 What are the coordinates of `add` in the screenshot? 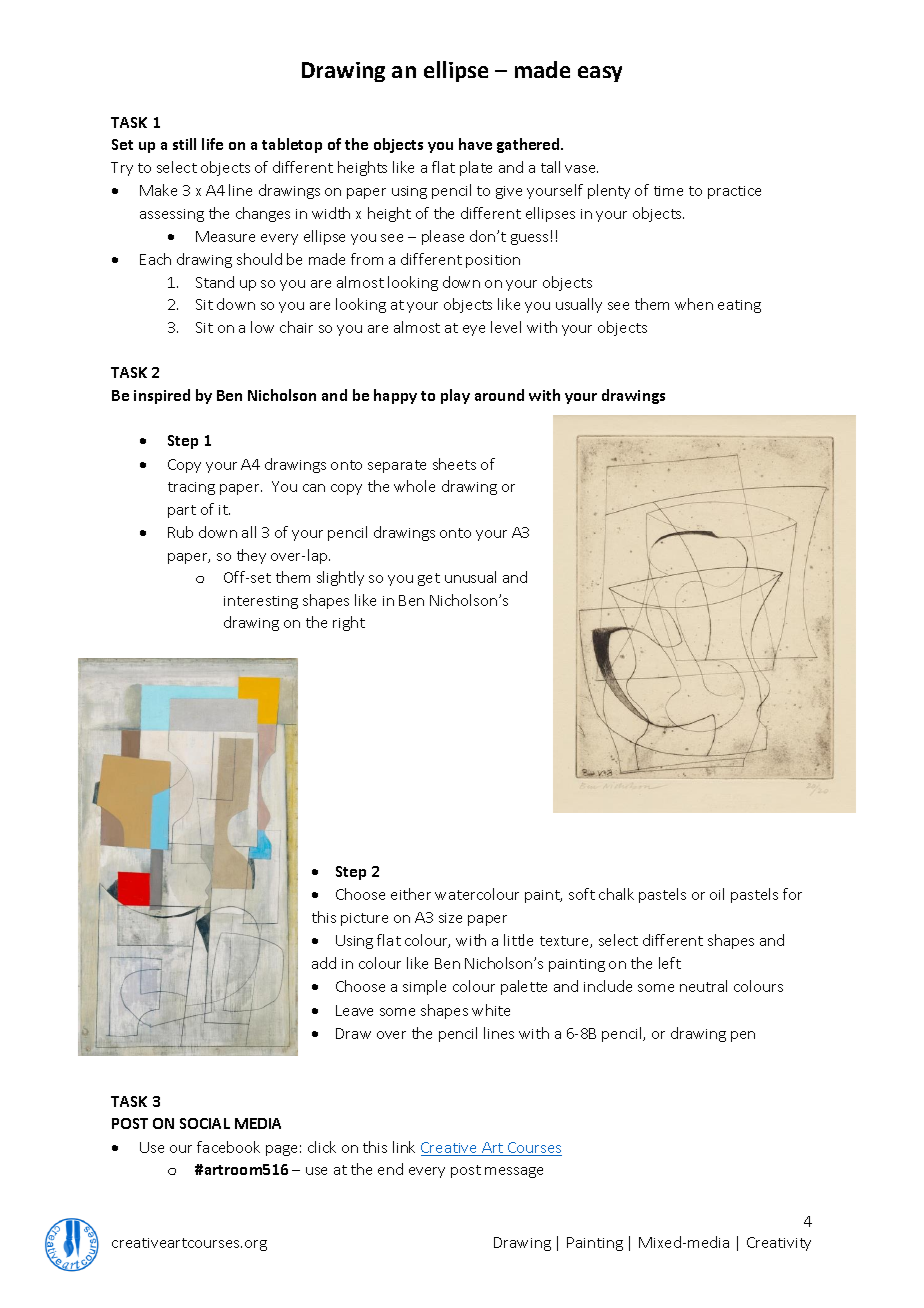 It's located at (324, 963).
